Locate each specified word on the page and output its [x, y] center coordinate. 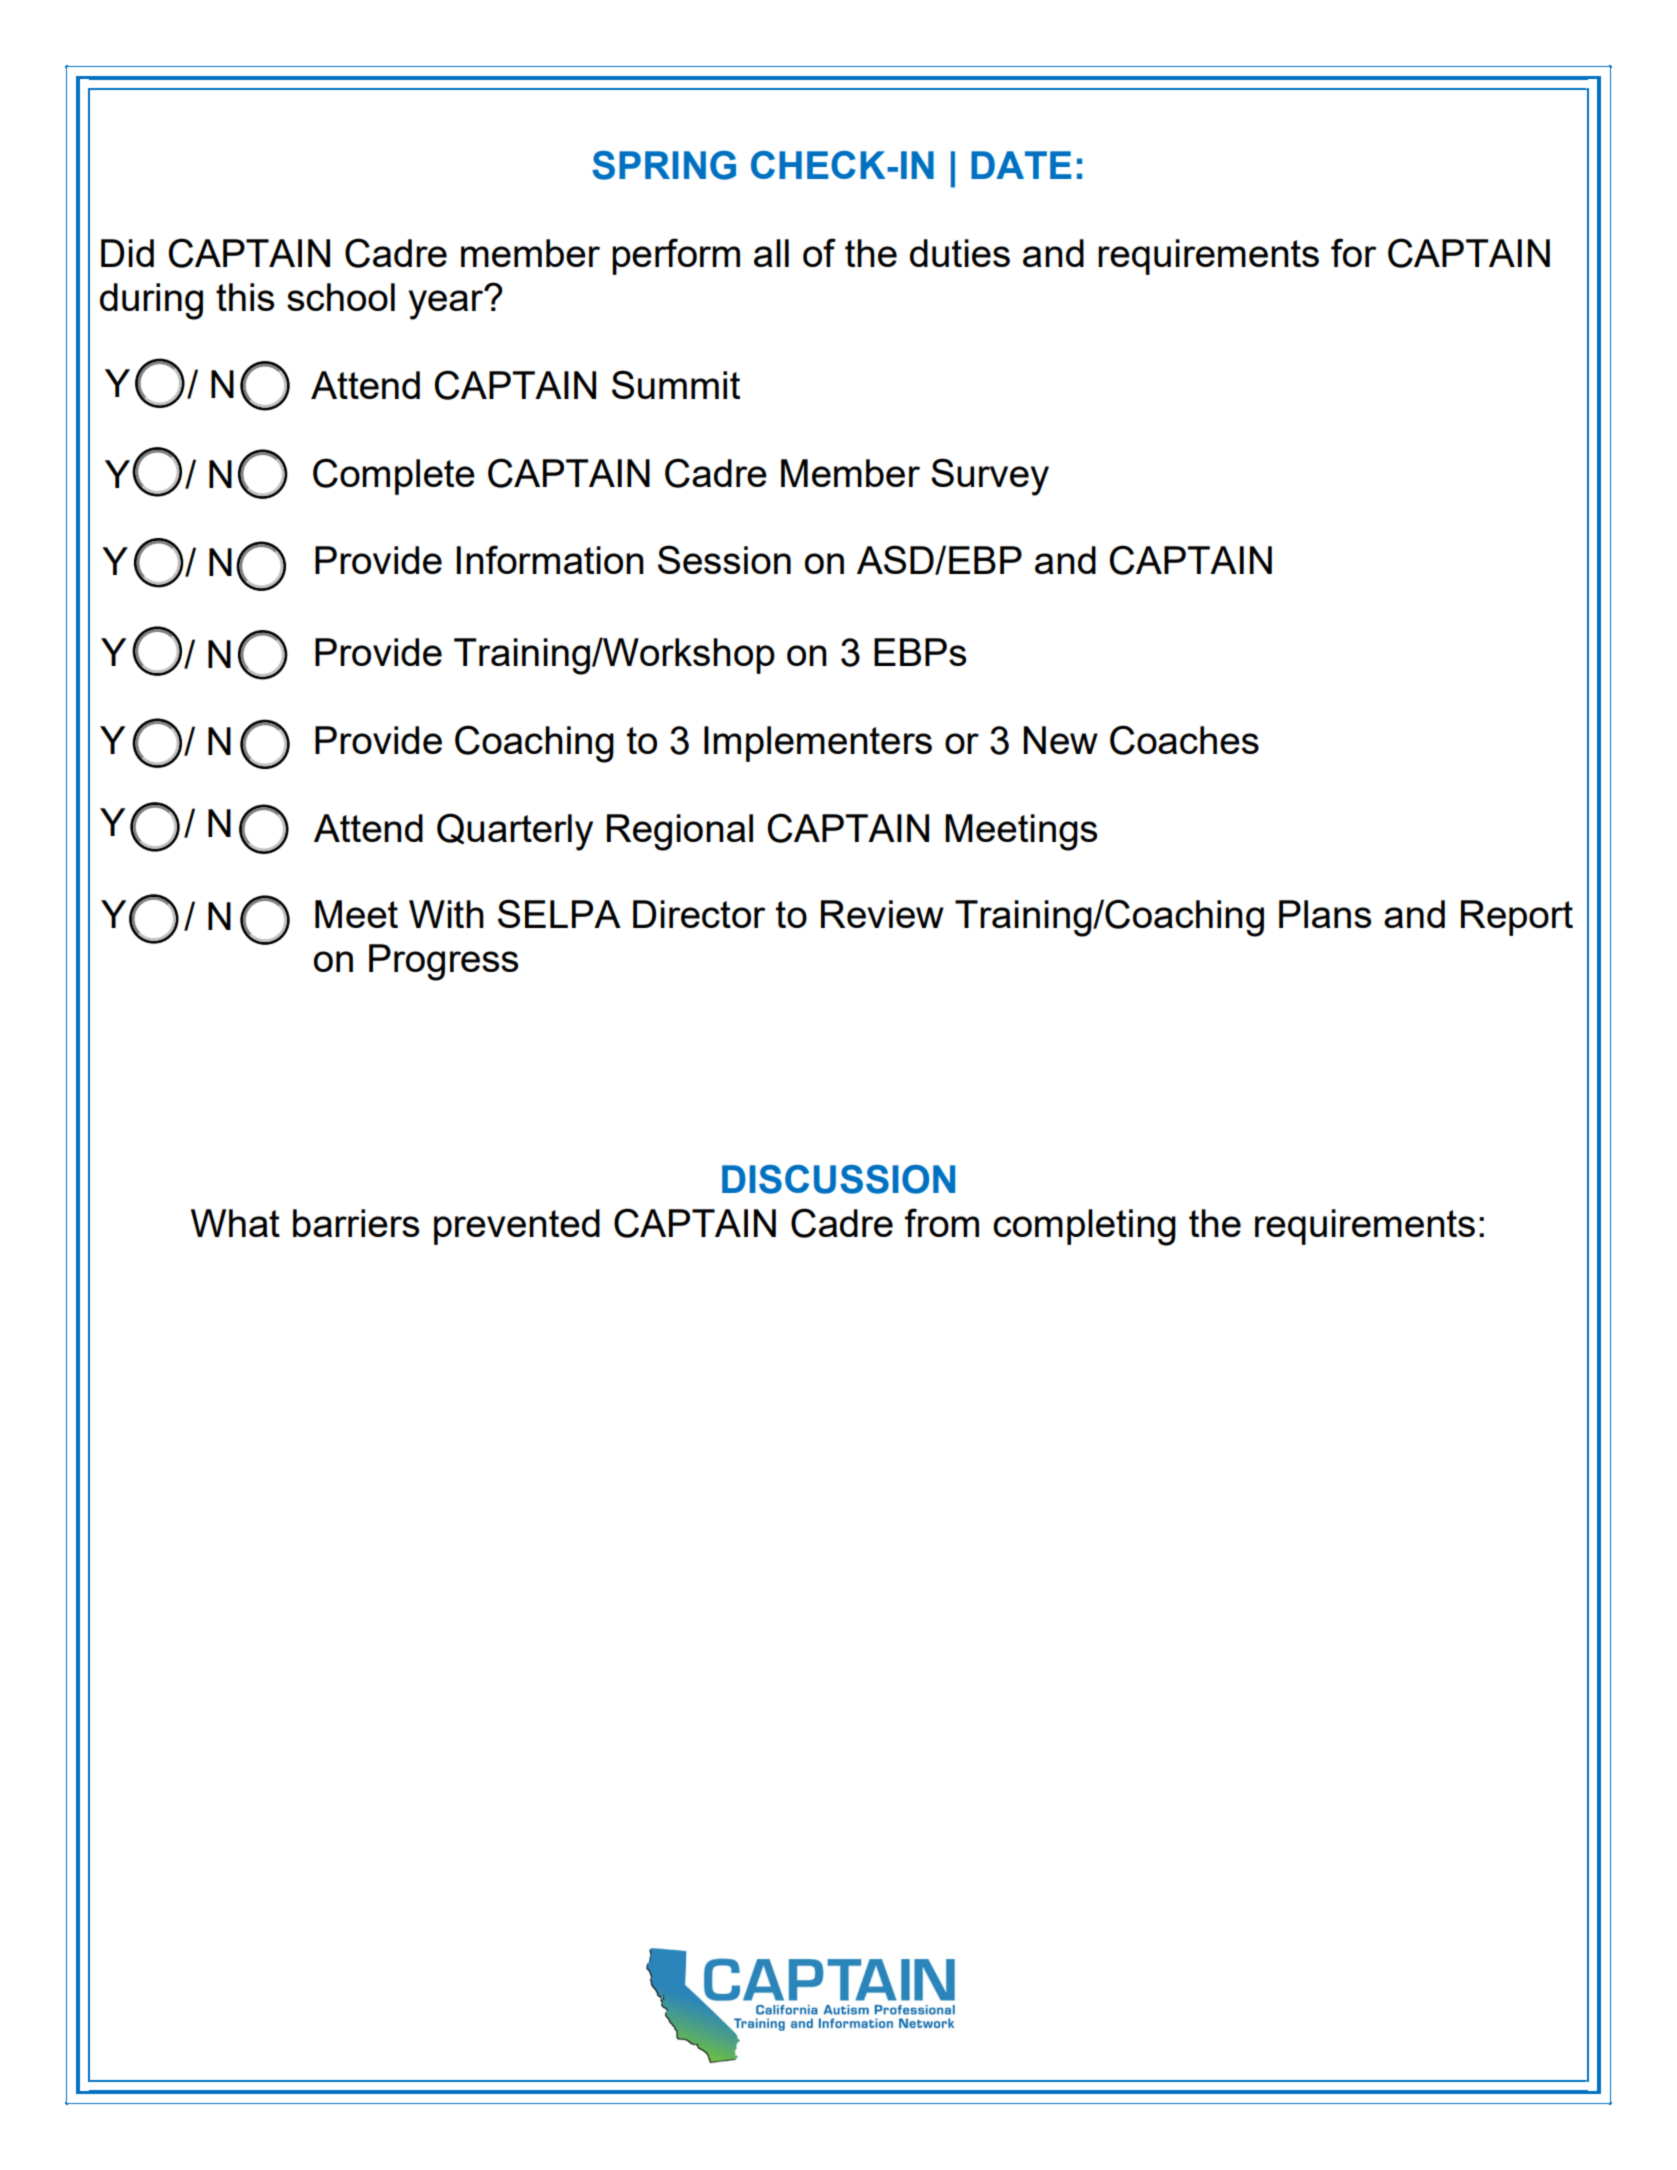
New [1061, 740]
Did [127, 253]
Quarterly [515, 832]
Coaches [1184, 740]
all [771, 253]
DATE [1021, 165]
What [235, 1223]
